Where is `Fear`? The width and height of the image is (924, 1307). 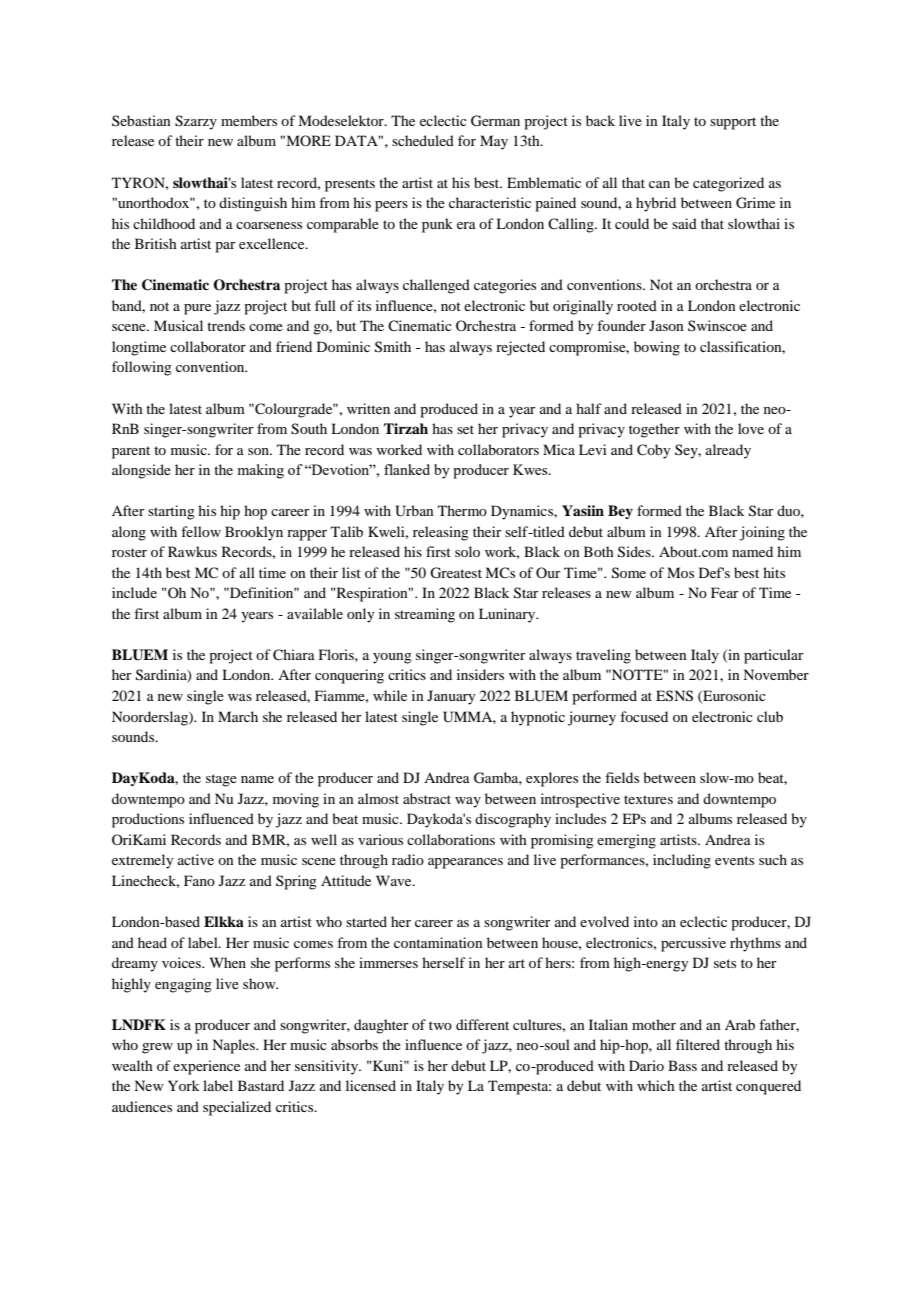 Fear is located at coordinates (725, 592).
